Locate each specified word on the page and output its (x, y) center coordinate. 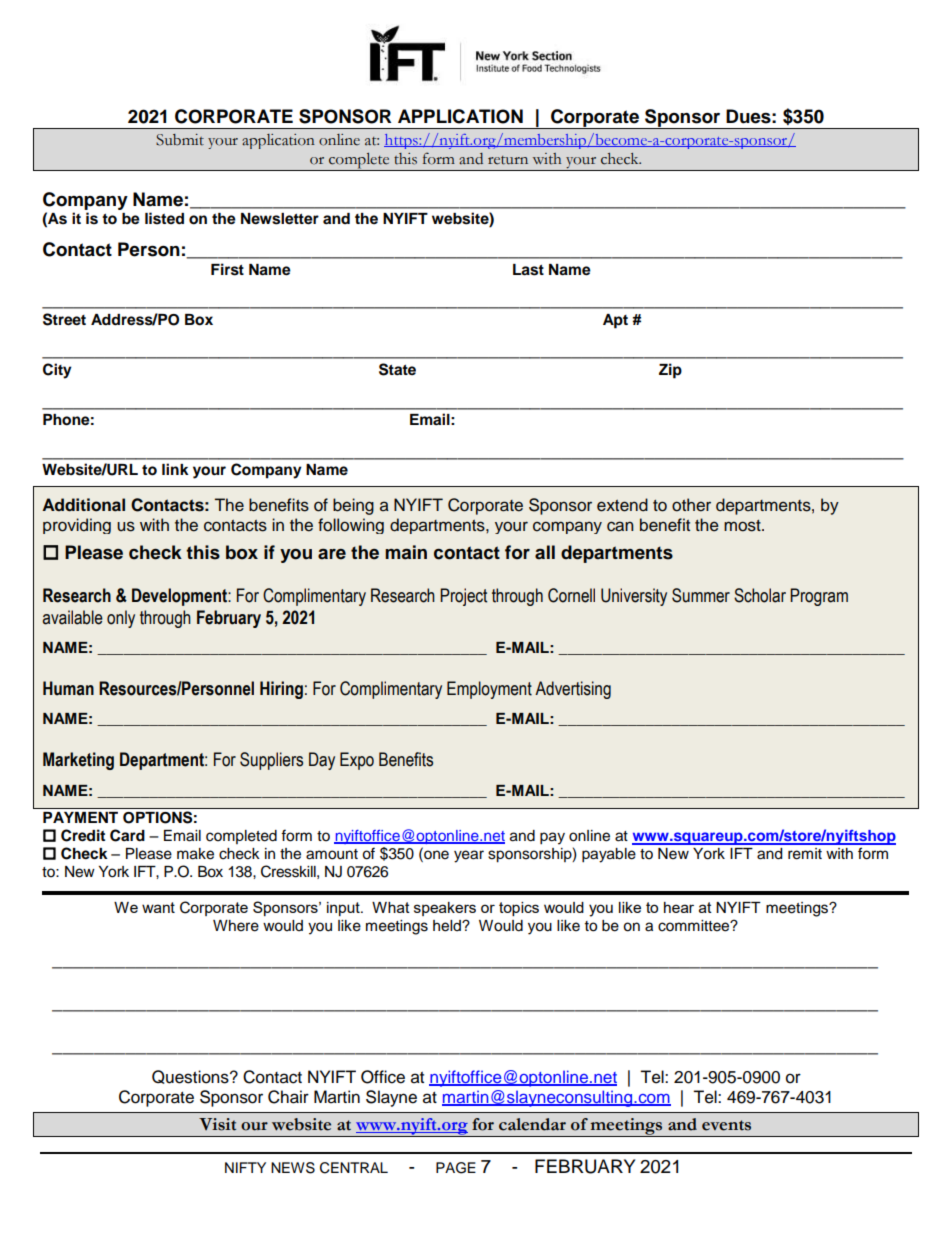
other (691, 505)
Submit (180, 140)
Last (528, 270)
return (508, 160)
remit (805, 854)
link (175, 469)
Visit (217, 1124)
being (353, 506)
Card (127, 835)
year (469, 856)
